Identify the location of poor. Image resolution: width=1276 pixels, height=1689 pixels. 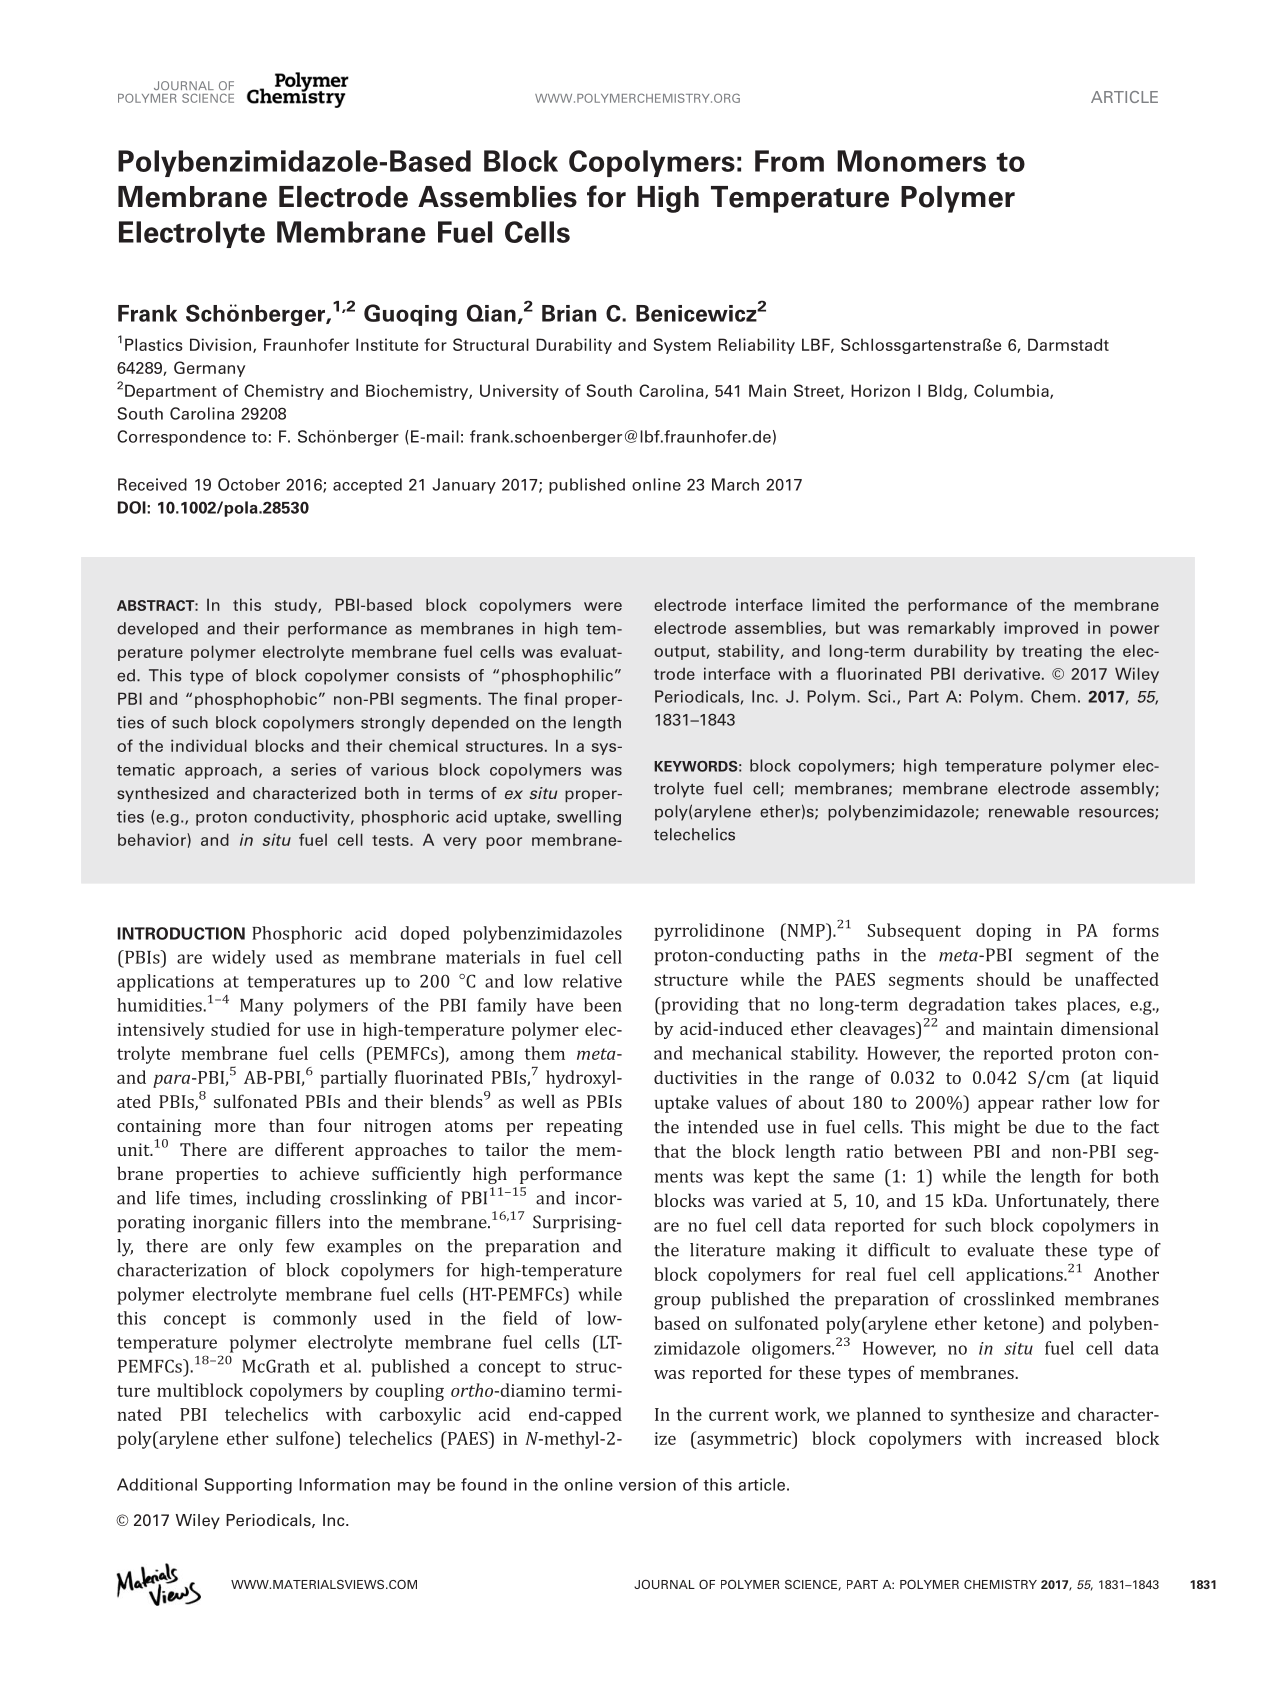
(504, 843).
